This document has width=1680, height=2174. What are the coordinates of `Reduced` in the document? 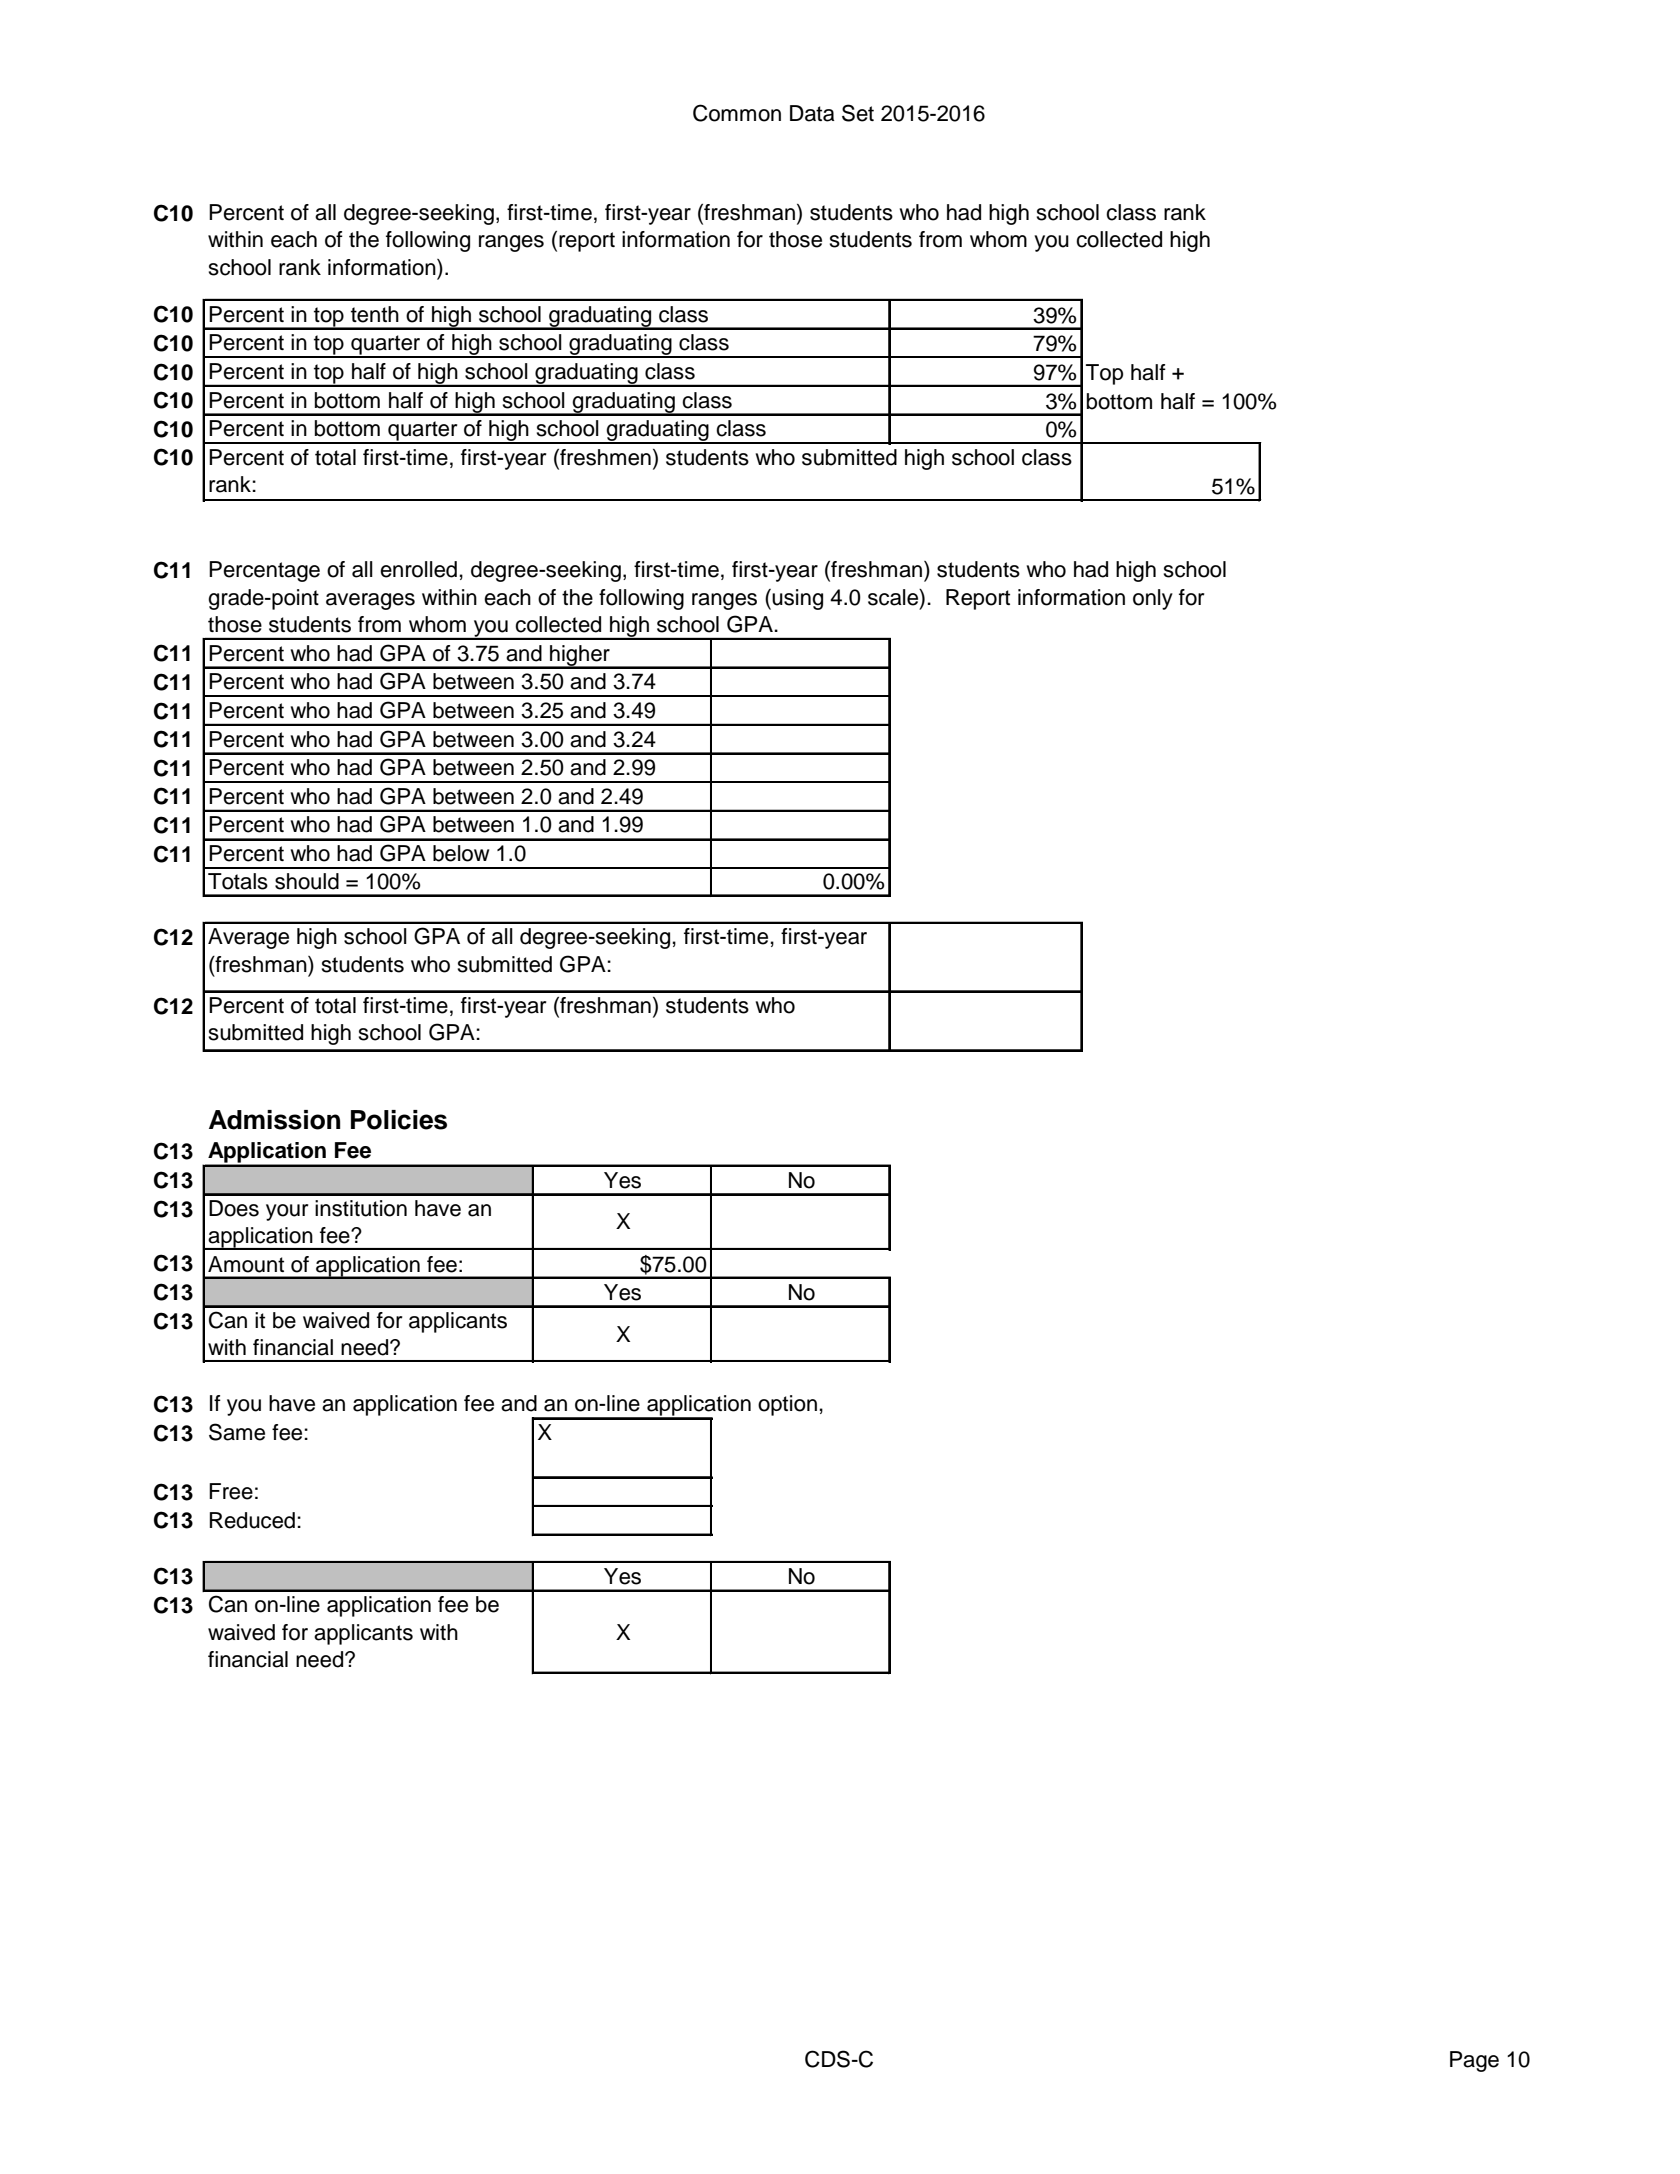 It's located at (252, 1520).
